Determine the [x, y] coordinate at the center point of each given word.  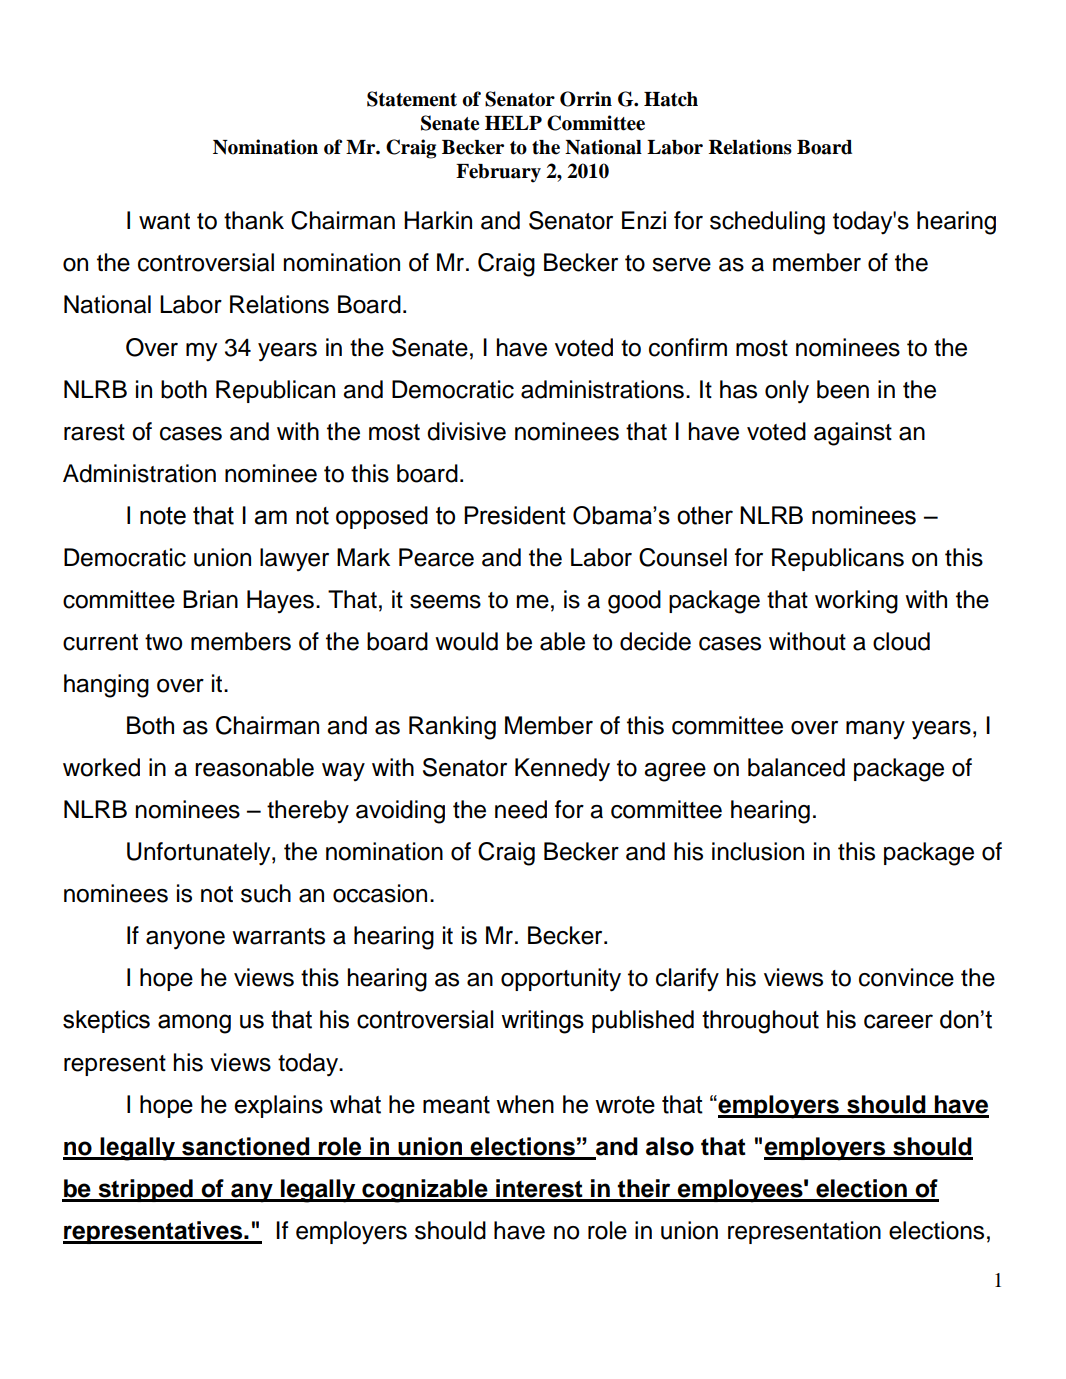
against [853, 434]
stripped [145, 1190]
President [515, 515]
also [670, 1146]
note [163, 516]
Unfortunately [200, 854]
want [164, 221]
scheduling [767, 223]
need [521, 809]
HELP [513, 123]
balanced [796, 767]
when [525, 1104]
